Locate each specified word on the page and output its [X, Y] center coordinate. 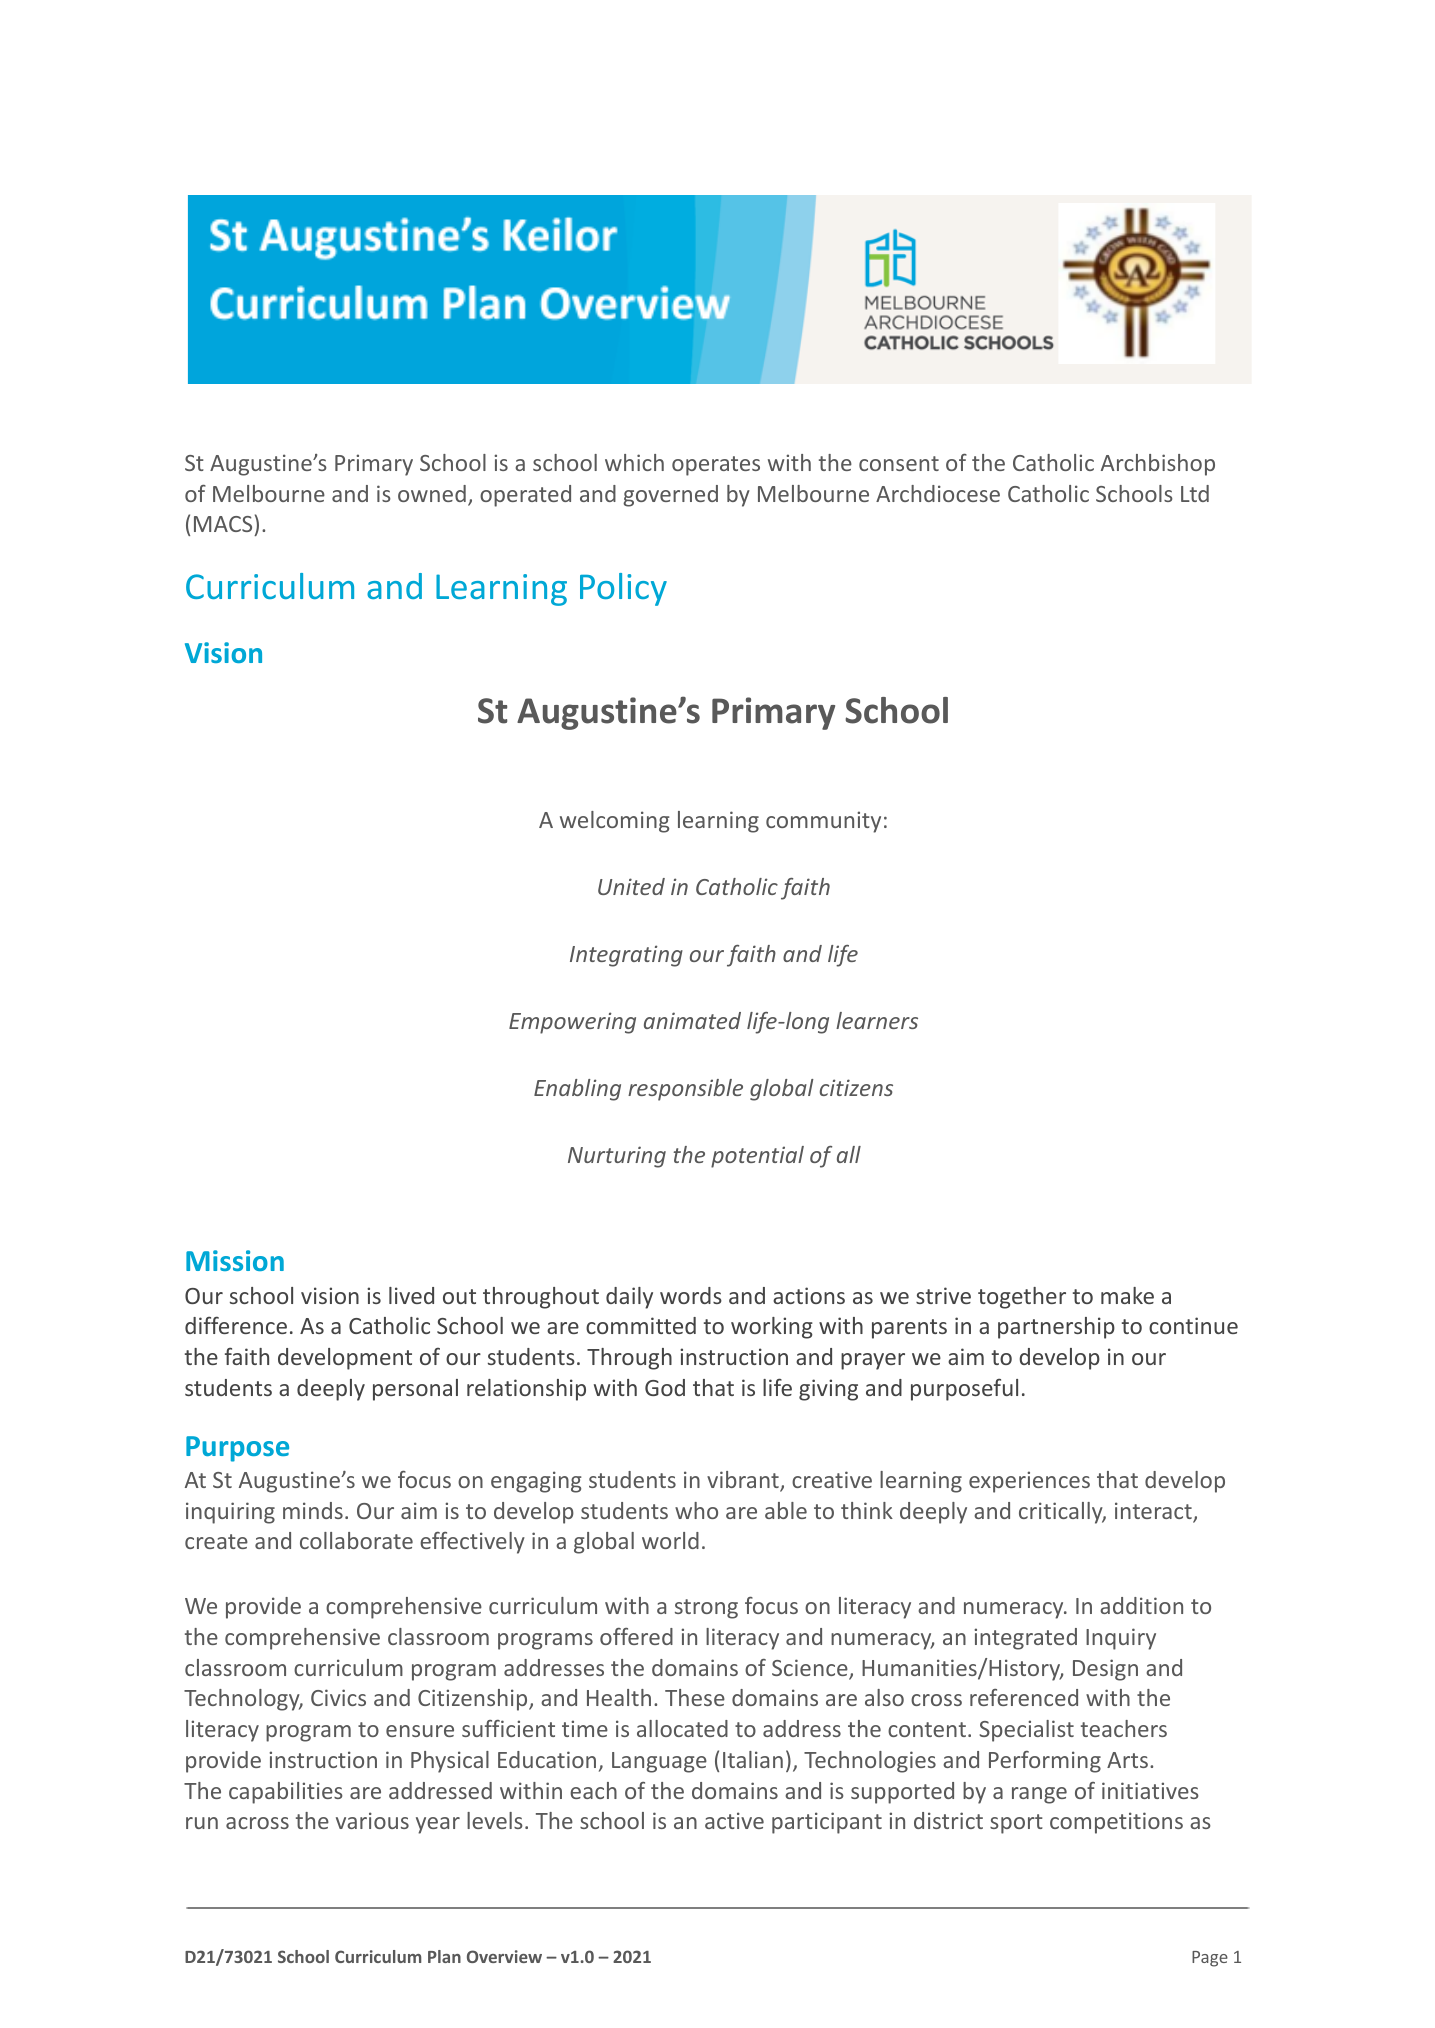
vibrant [744, 1481]
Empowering [572, 1023]
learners [877, 1020]
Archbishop [1158, 465]
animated [692, 1020]
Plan [444, 1956]
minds [313, 1510]
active [734, 1820]
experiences [1029, 1482]
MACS [223, 524]
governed [670, 496]
